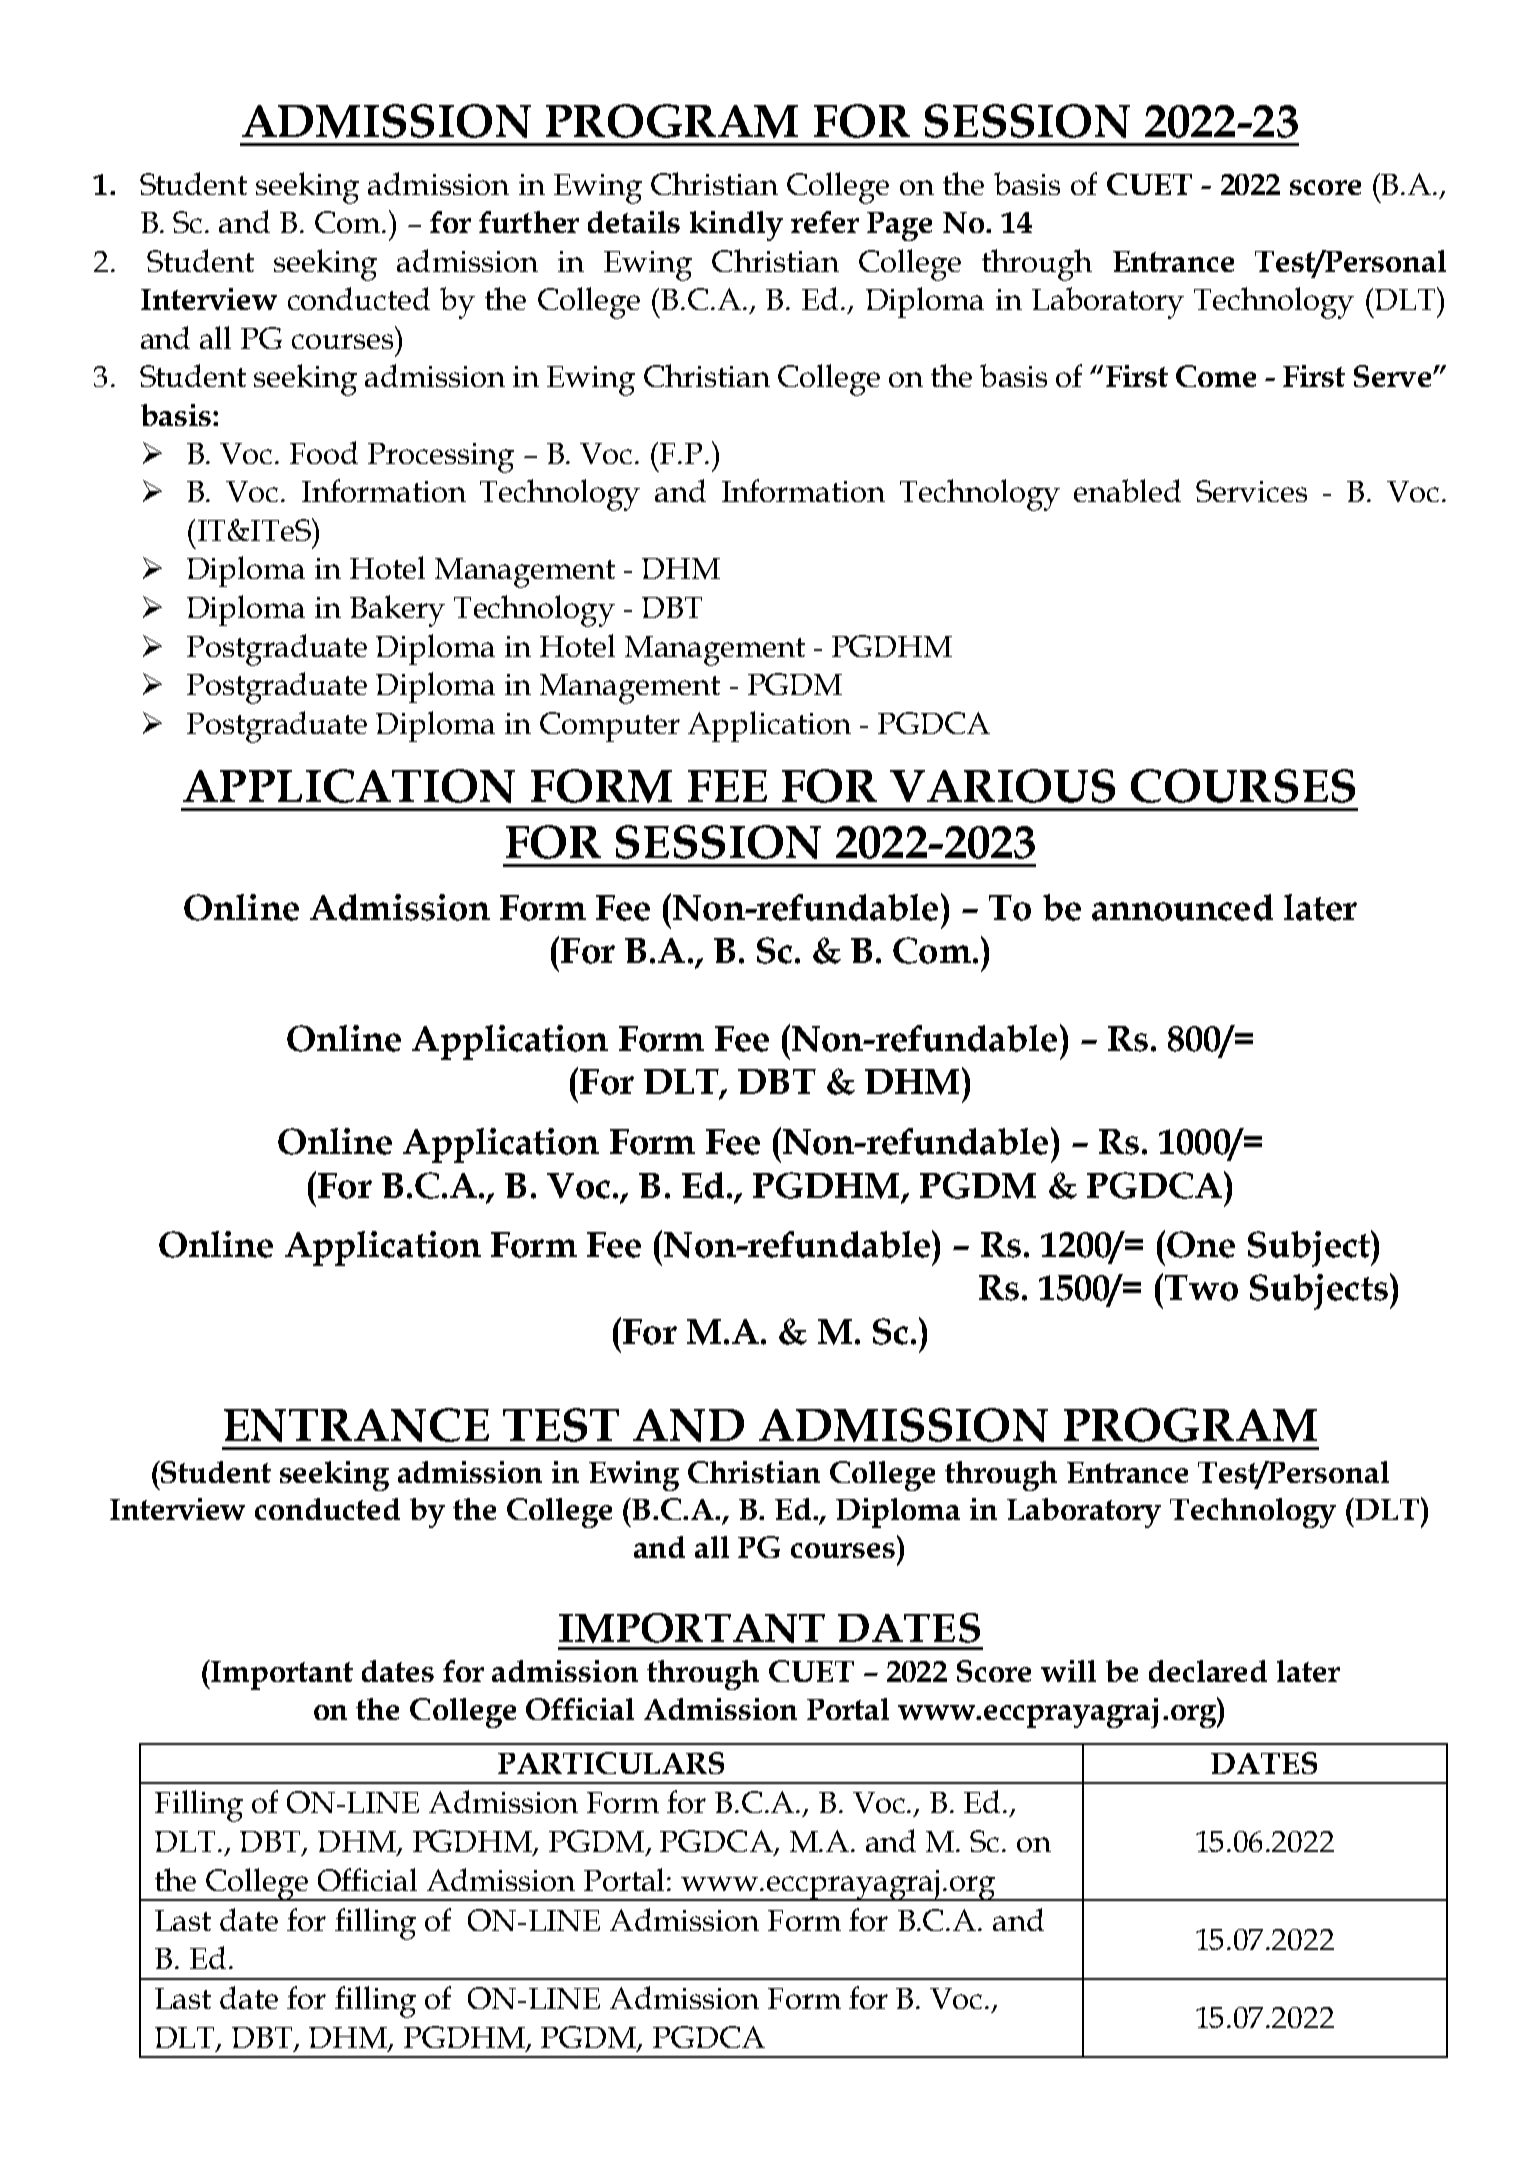 The image size is (1540, 2178). Describe the element at coordinates (610, 727) in the page. I see `Computer` at that location.
